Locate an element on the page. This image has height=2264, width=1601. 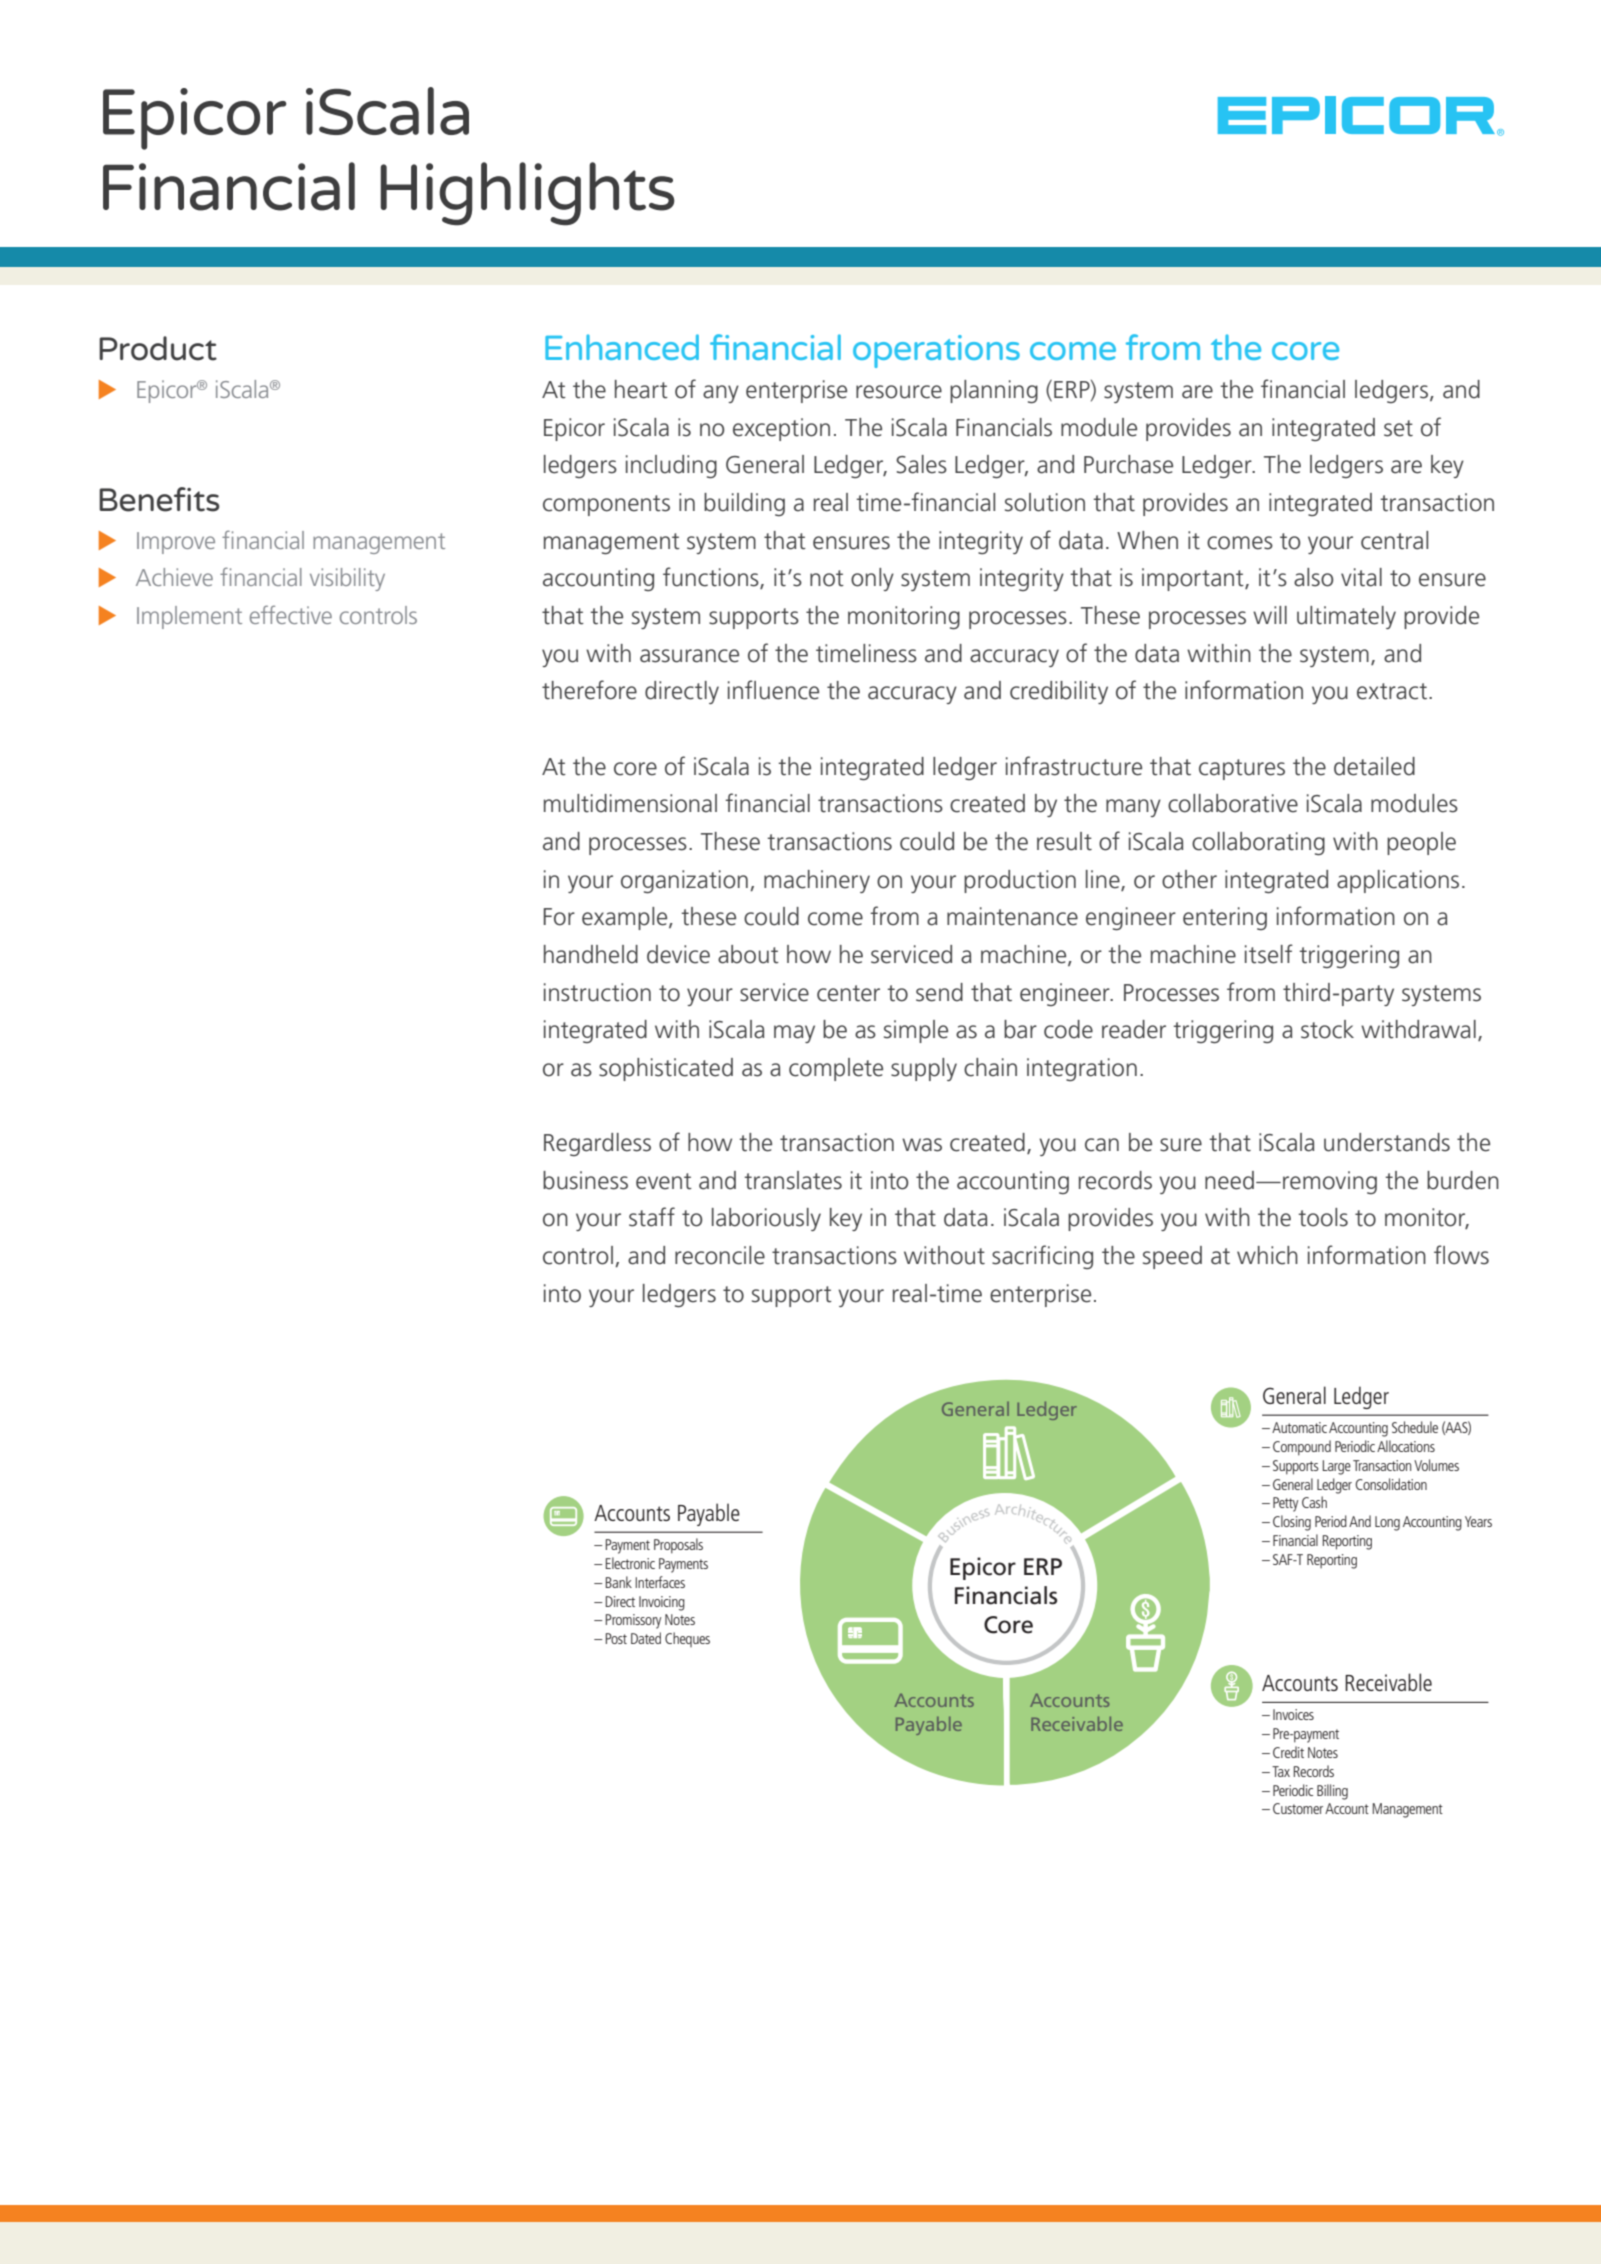
Credit is located at coordinates (1288, 1752).
